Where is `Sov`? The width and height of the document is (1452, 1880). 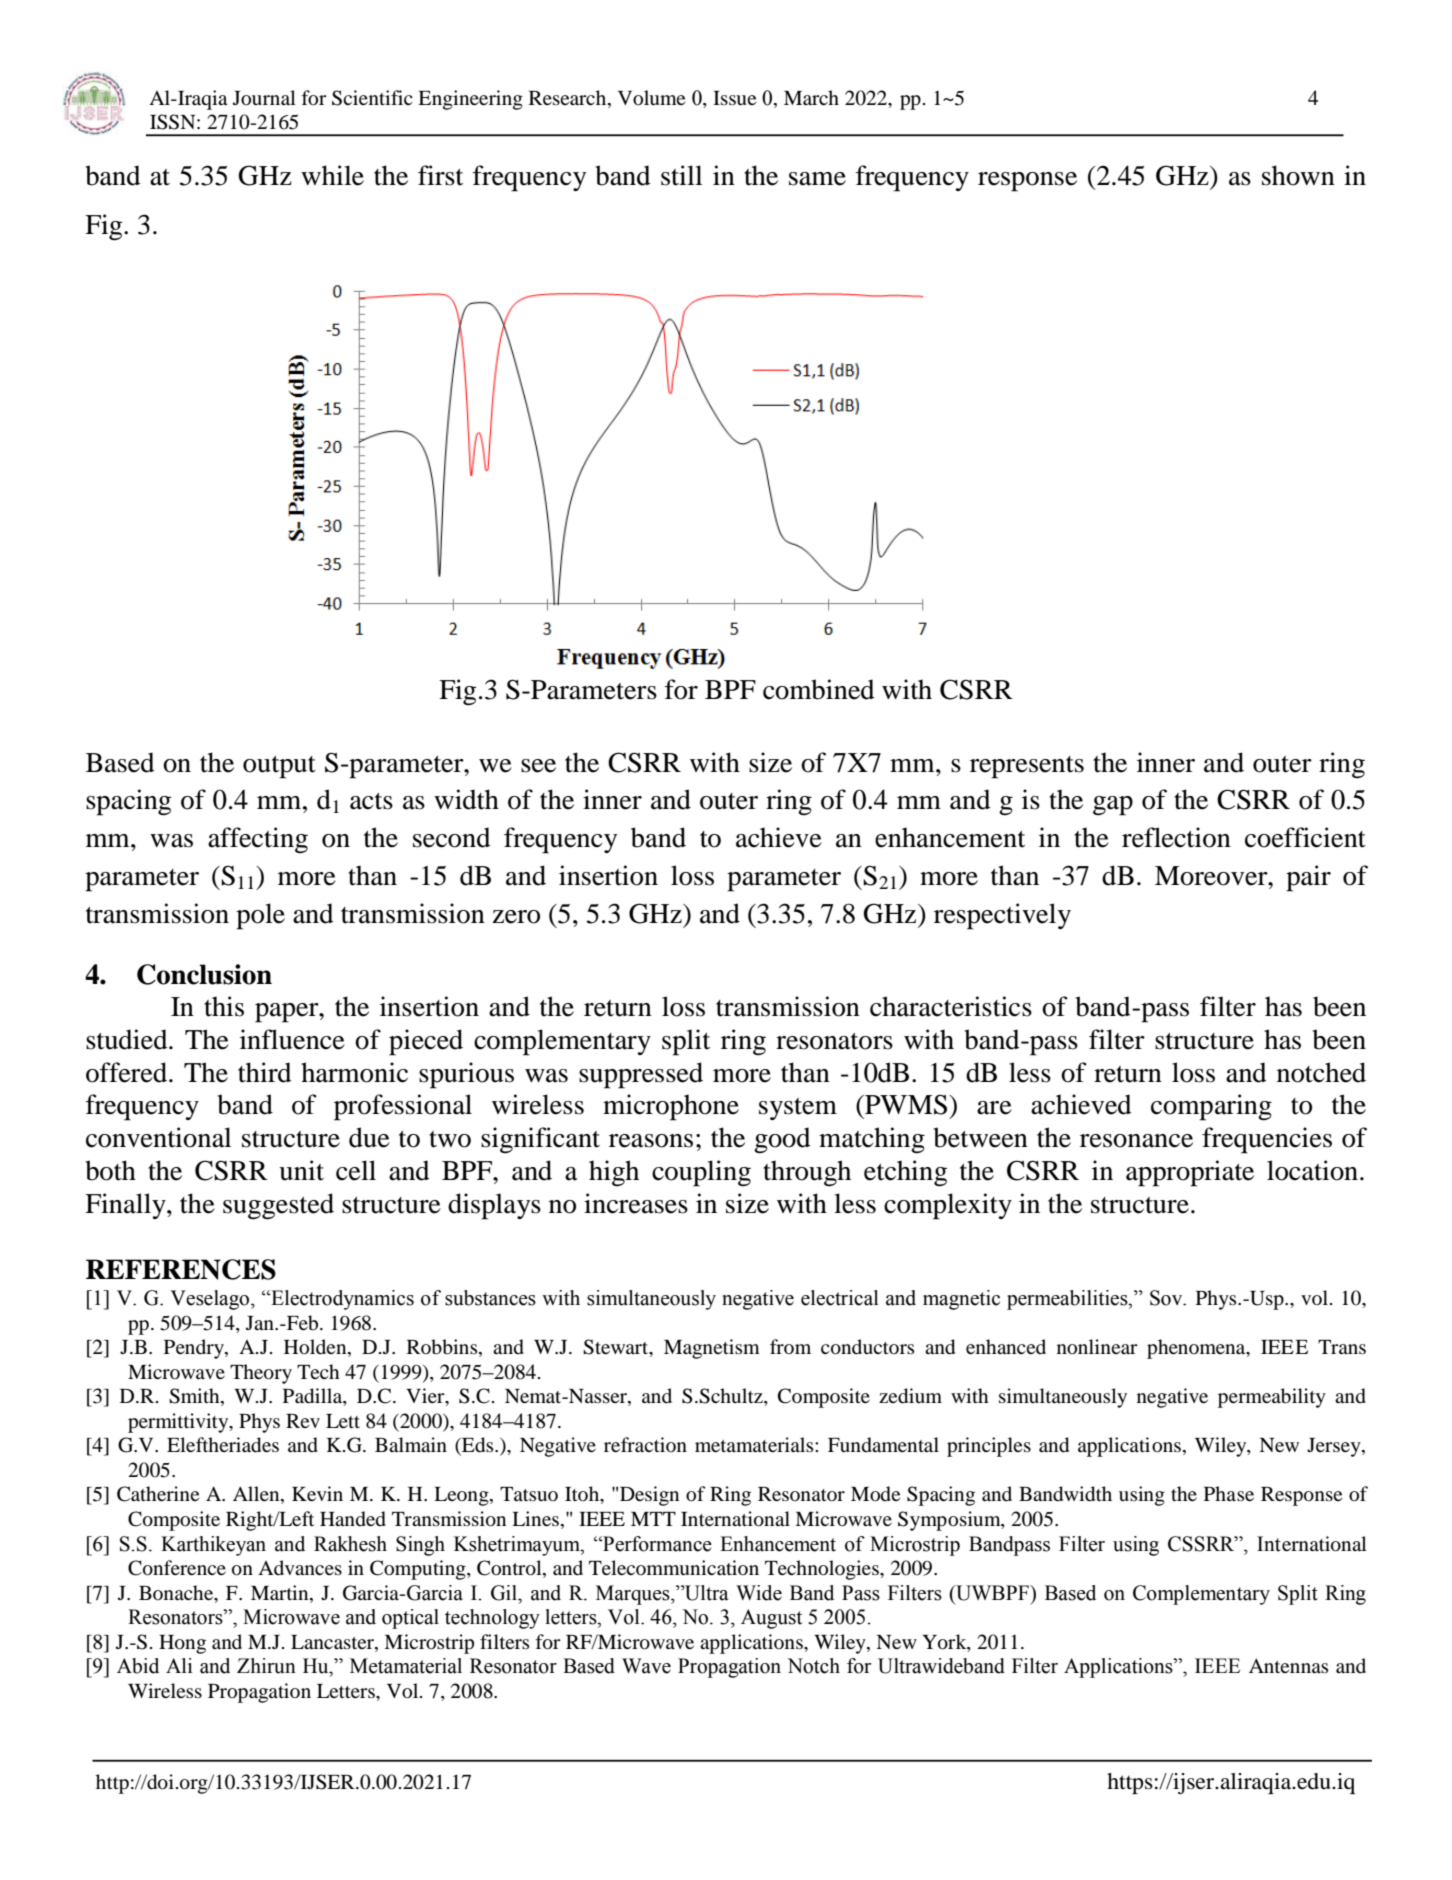 Sov is located at coordinates (1167, 1298).
